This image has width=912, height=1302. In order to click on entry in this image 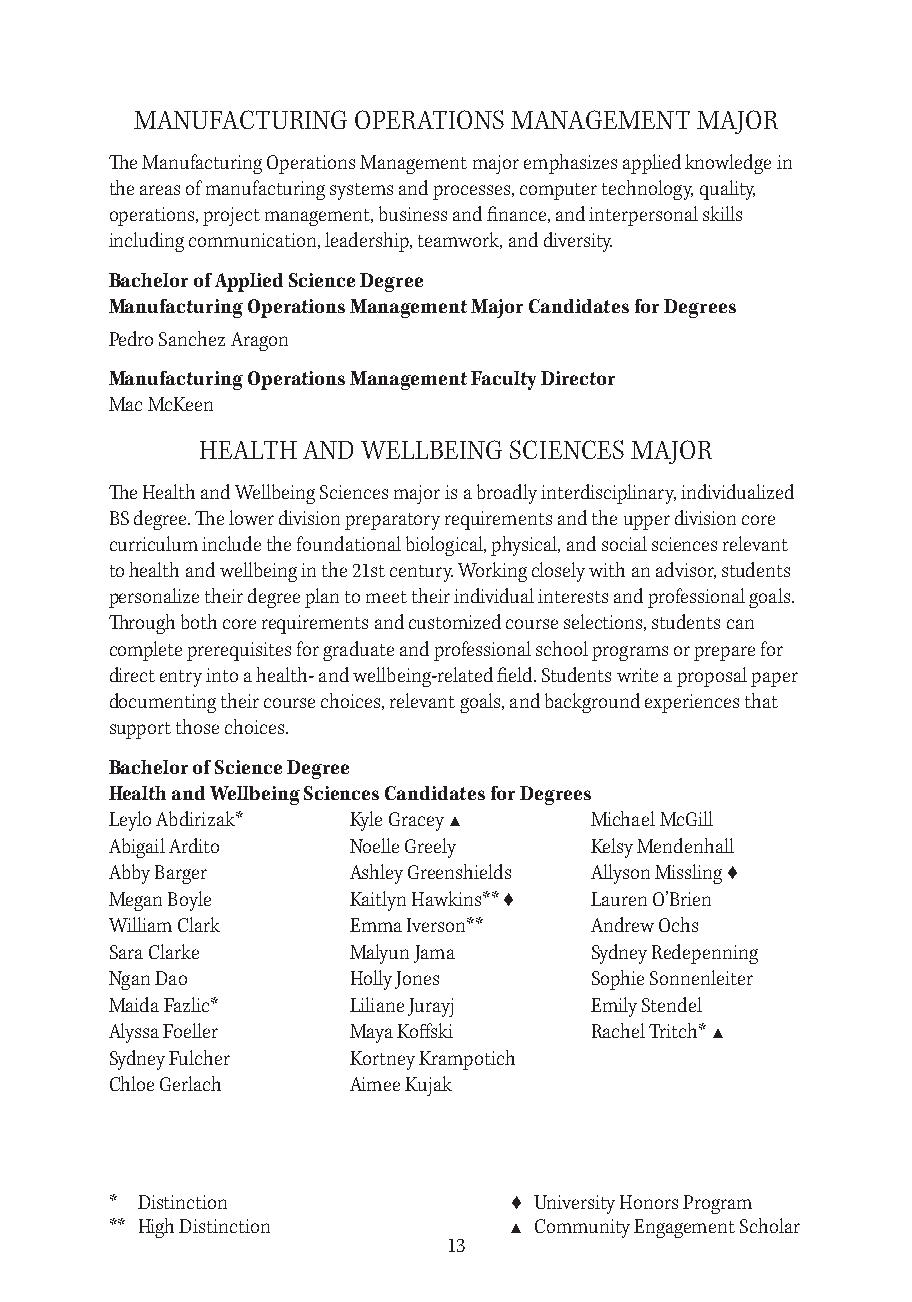, I will do `click(181, 678)`.
